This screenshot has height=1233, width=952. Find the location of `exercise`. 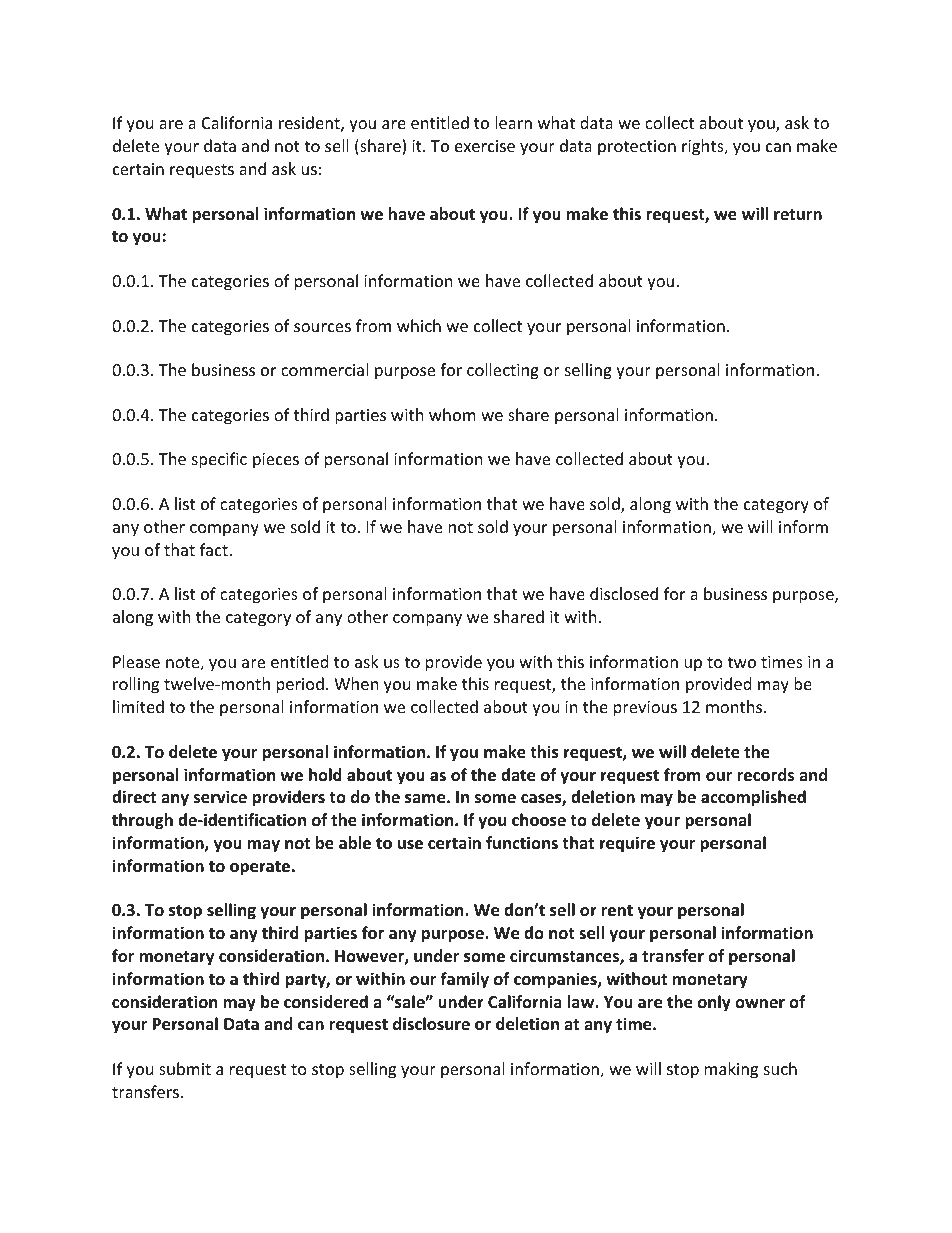

exercise is located at coordinates (485, 146).
